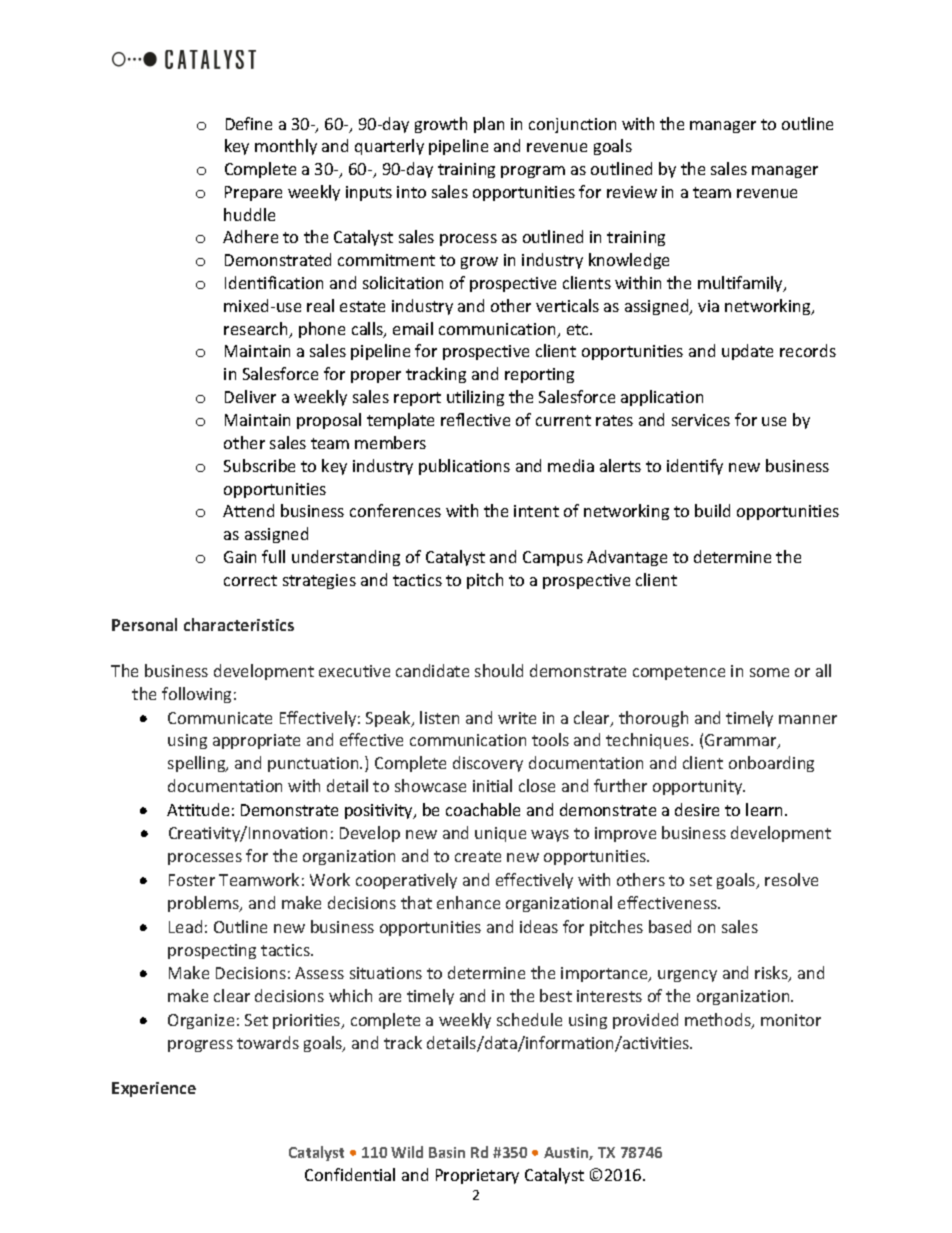 The image size is (952, 1233). What do you see at coordinates (632, 192) in the screenshot?
I see `review` at bounding box center [632, 192].
